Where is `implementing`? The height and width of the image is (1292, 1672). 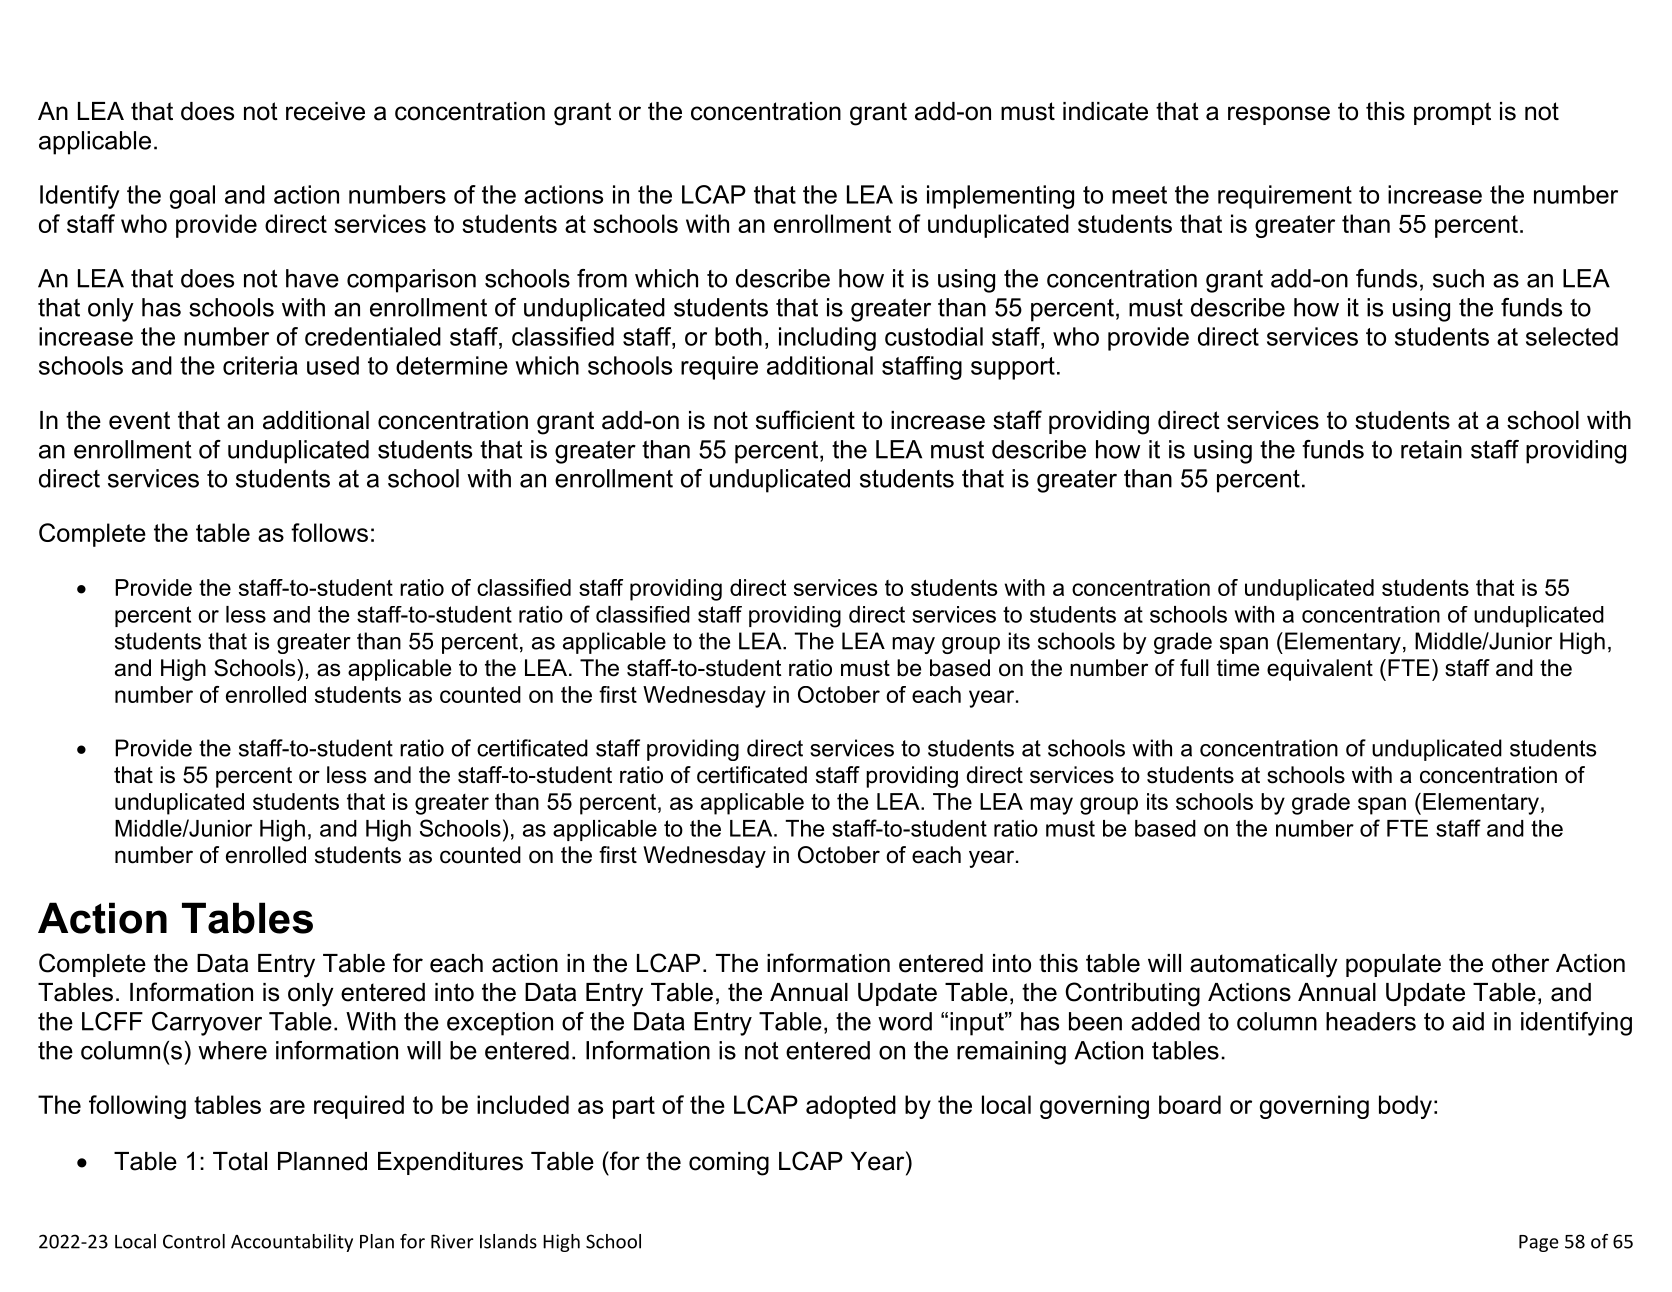
implementing is located at coordinates (1000, 197).
